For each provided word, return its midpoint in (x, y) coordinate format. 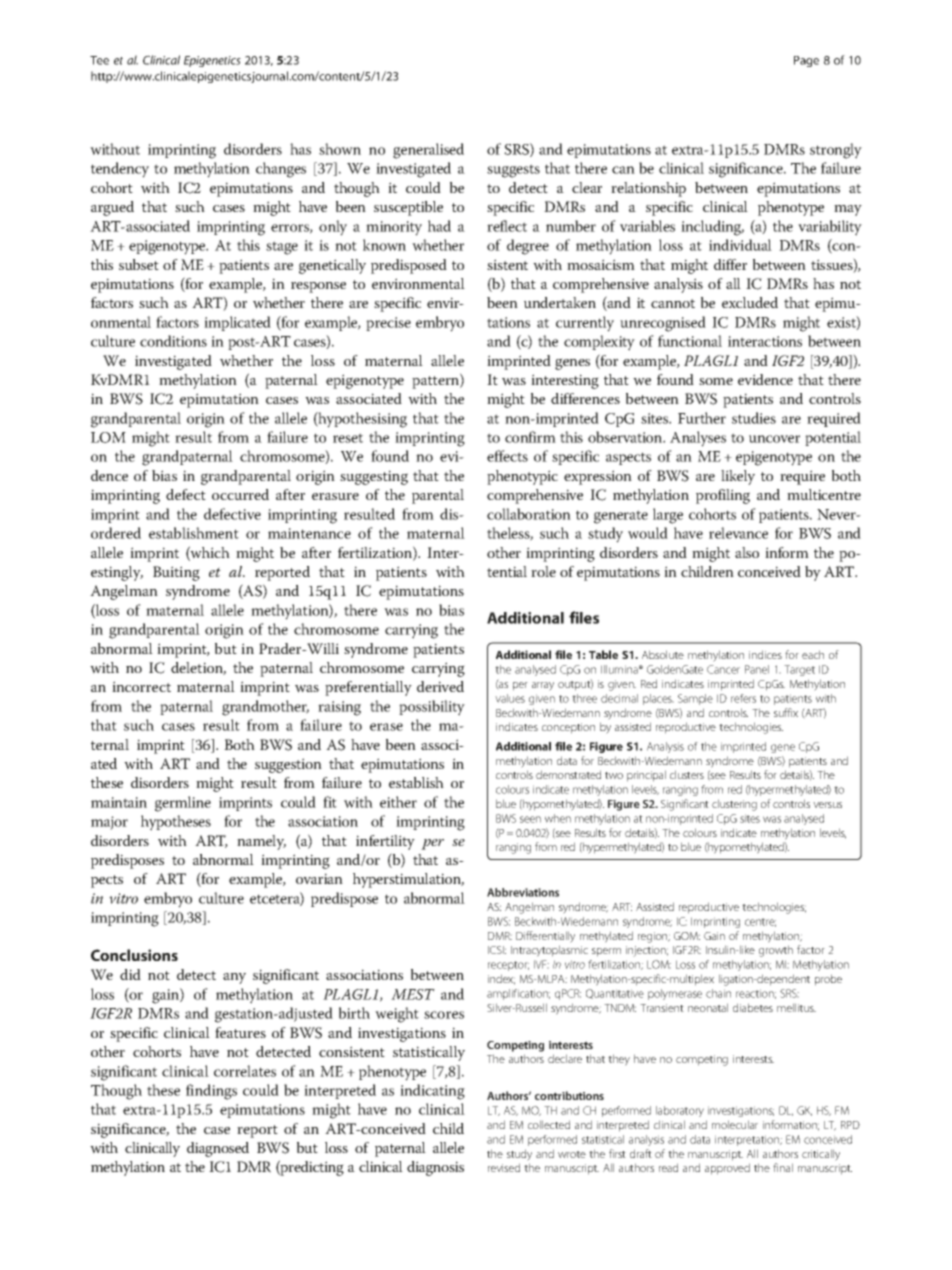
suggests (513, 171)
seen (530, 819)
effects (507, 456)
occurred (240, 494)
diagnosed (218, 1149)
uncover (774, 439)
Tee (99, 60)
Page (806, 61)
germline (183, 804)
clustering (734, 805)
